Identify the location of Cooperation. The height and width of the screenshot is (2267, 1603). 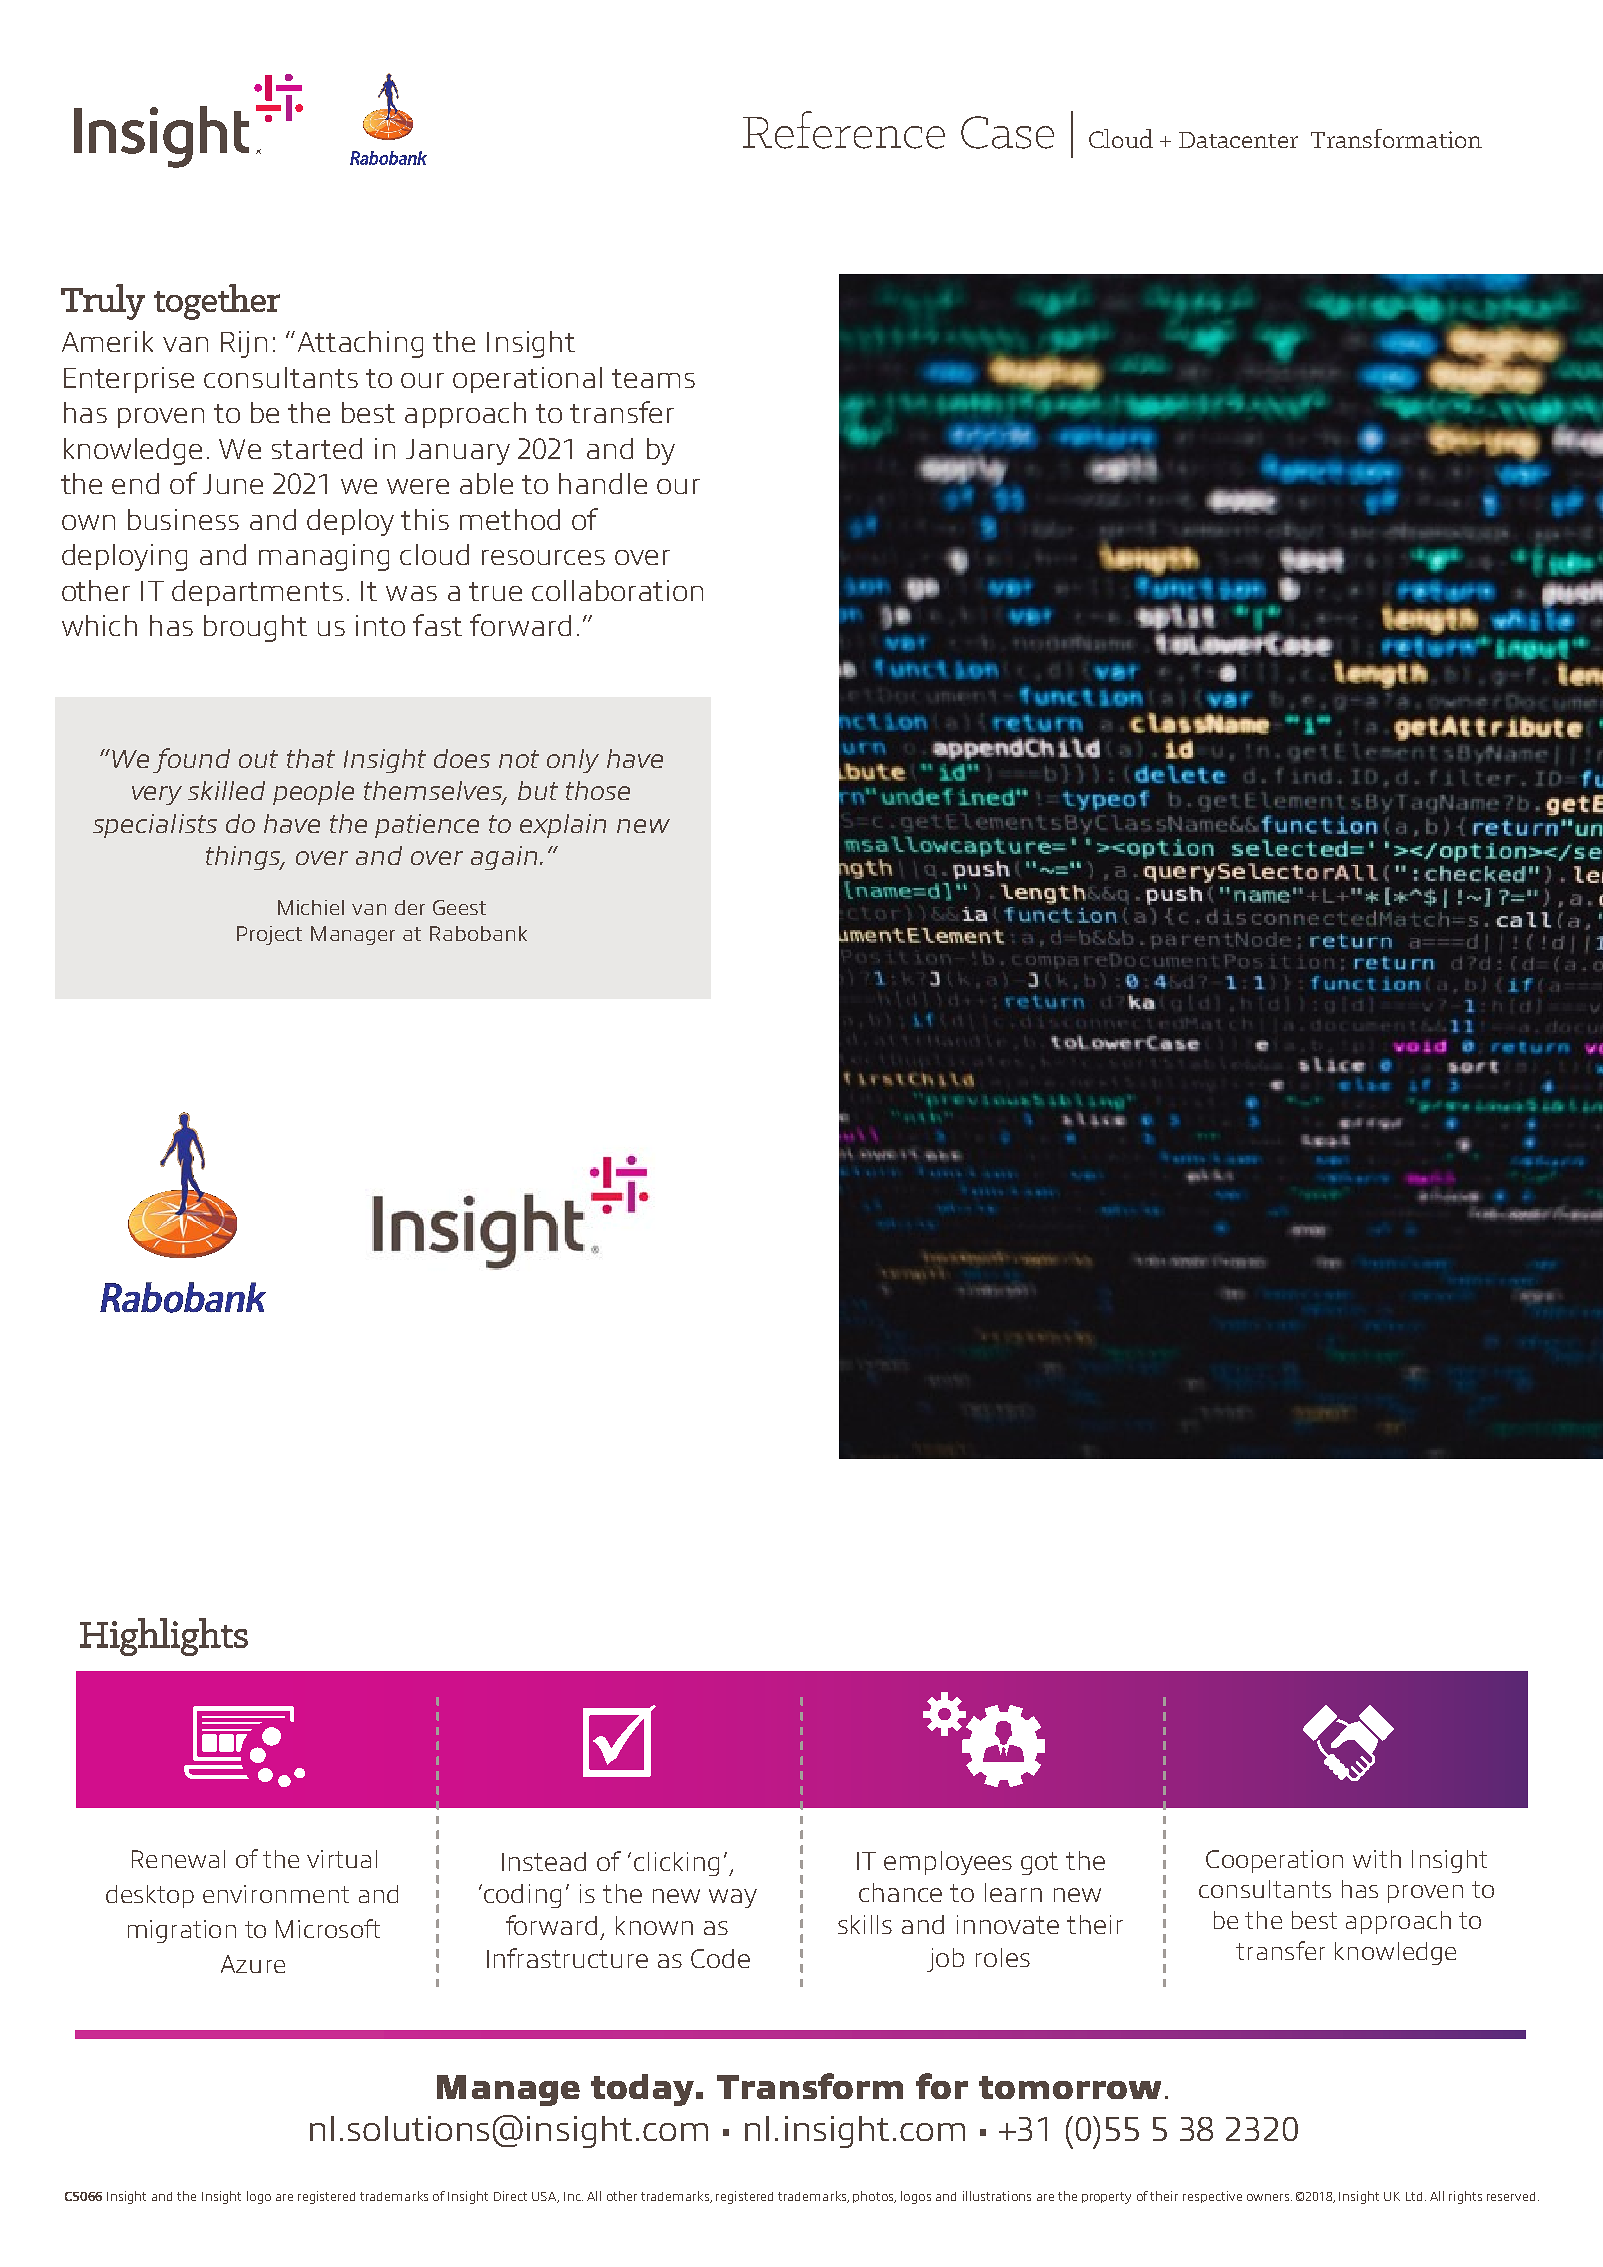
(1274, 1861).
